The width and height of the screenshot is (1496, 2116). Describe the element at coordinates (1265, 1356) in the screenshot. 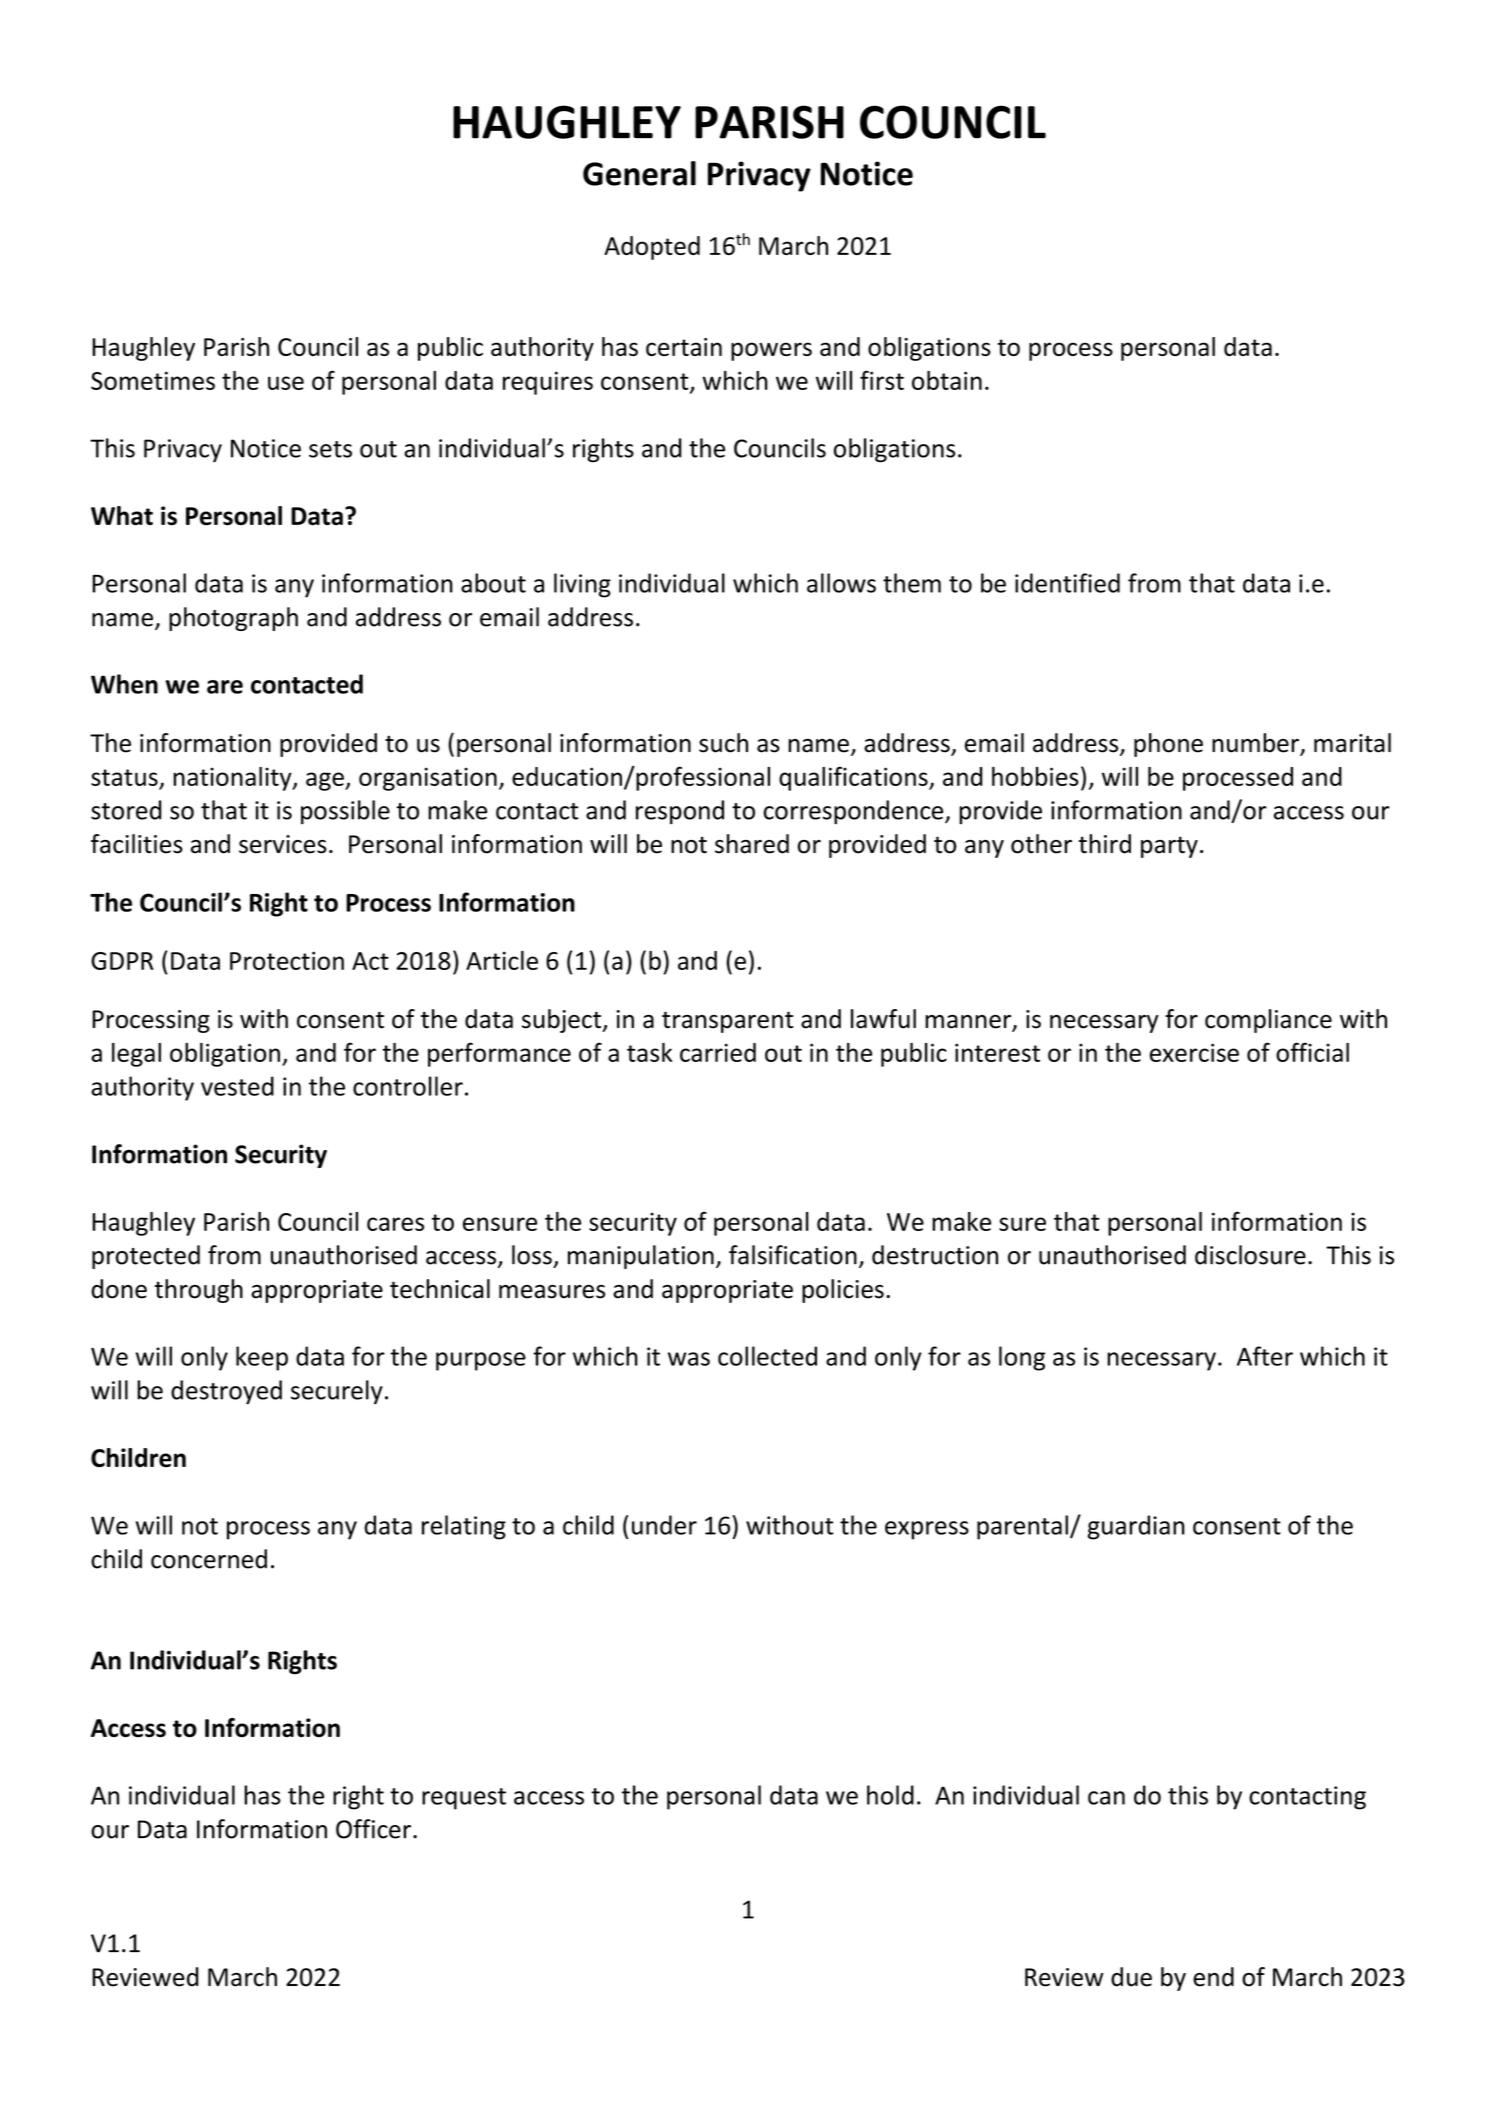

I see `After` at that location.
